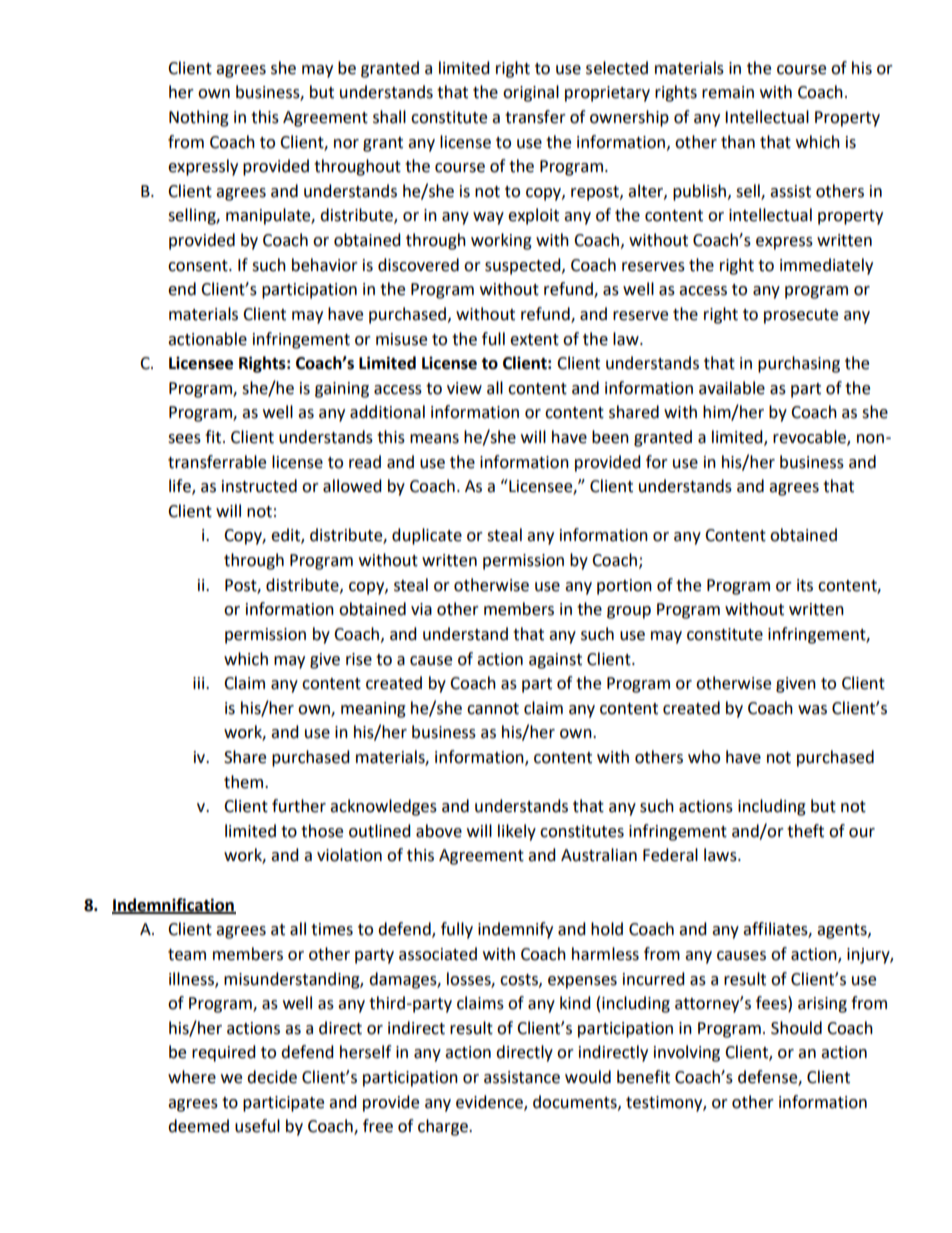 The height and width of the document is (1233, 952). Describe the element at coordinates (286, 536) in the document. I see `edit` at that location.
